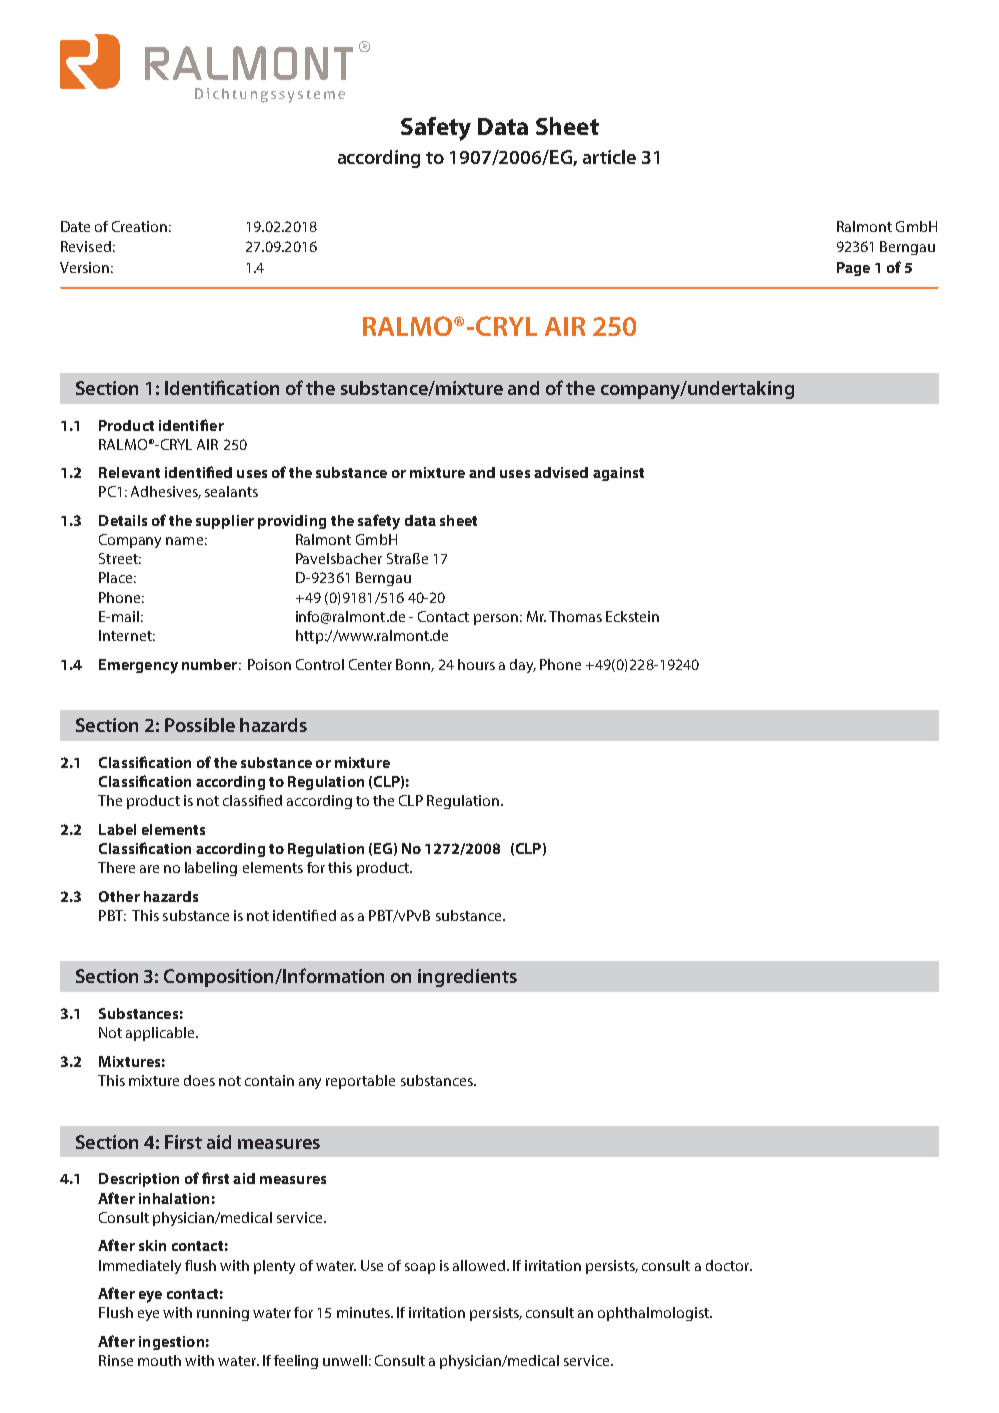  I want to click on ophthalmologist, so click(654, 1314).
